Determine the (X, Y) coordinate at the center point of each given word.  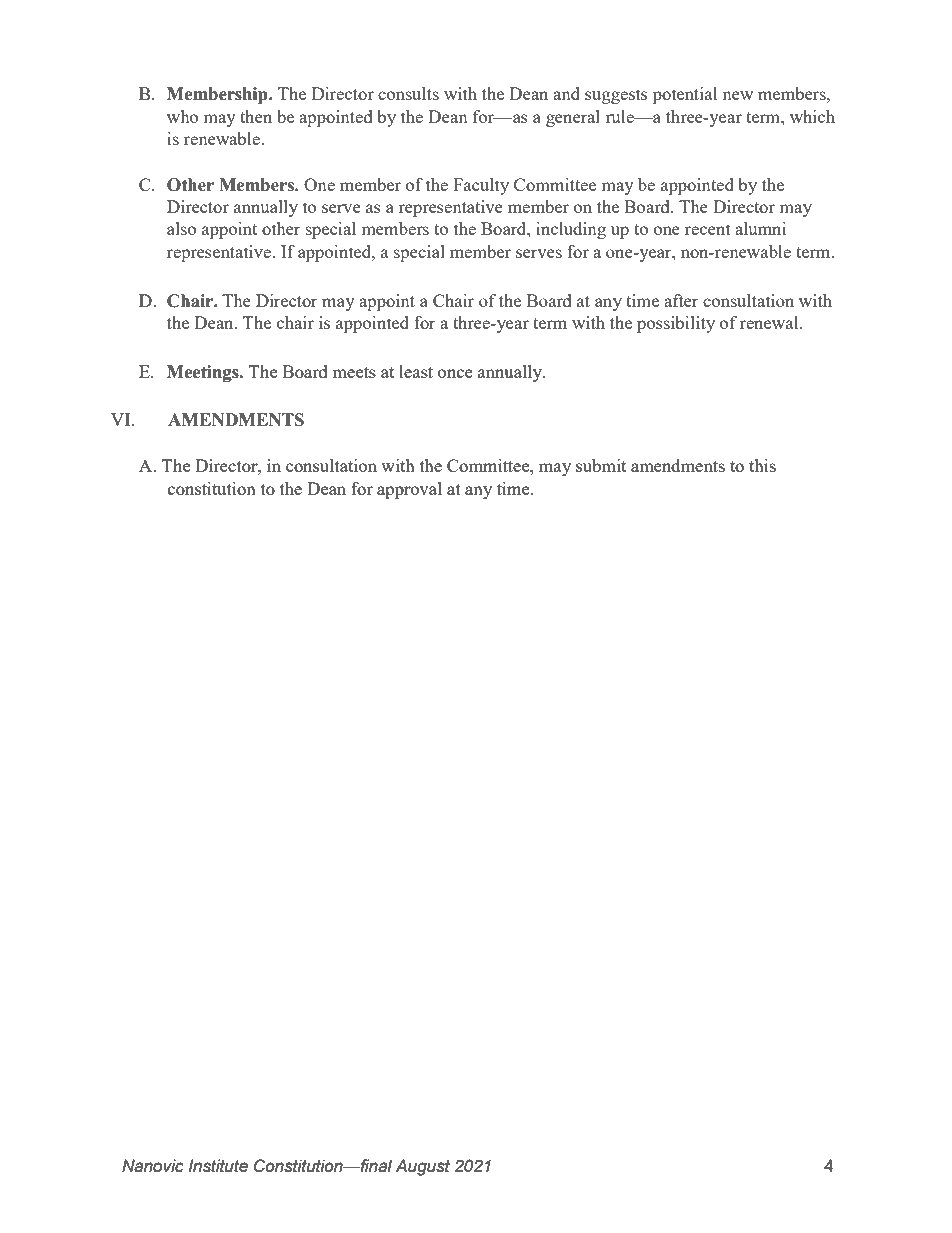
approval (409, 490)
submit (601, 465)
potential (685, 95)
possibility (676, 324)
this (762, 465)
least (416, 371)
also (181, 228)
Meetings (204, 373)
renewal (770, 322)
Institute (218, 1166)
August (422, 1167)
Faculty (481, 186)
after (681, 300)
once (455, 373)
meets (354, 372)
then (256, 116)
